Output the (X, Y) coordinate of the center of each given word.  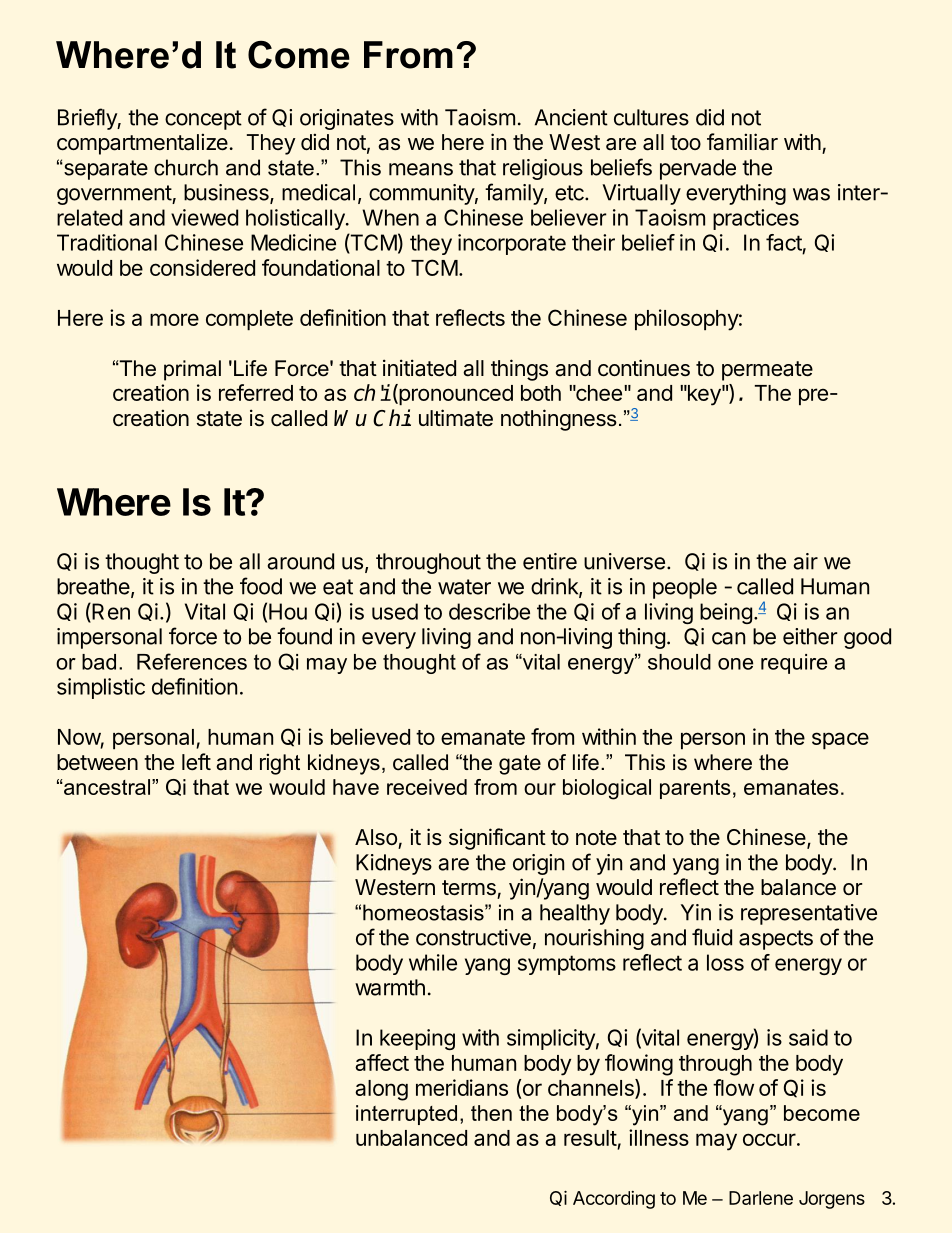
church (186, 167)
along (381, 1090)
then (491, 1113)
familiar (742, 142)
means (421, 169)
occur (769, 1139)
